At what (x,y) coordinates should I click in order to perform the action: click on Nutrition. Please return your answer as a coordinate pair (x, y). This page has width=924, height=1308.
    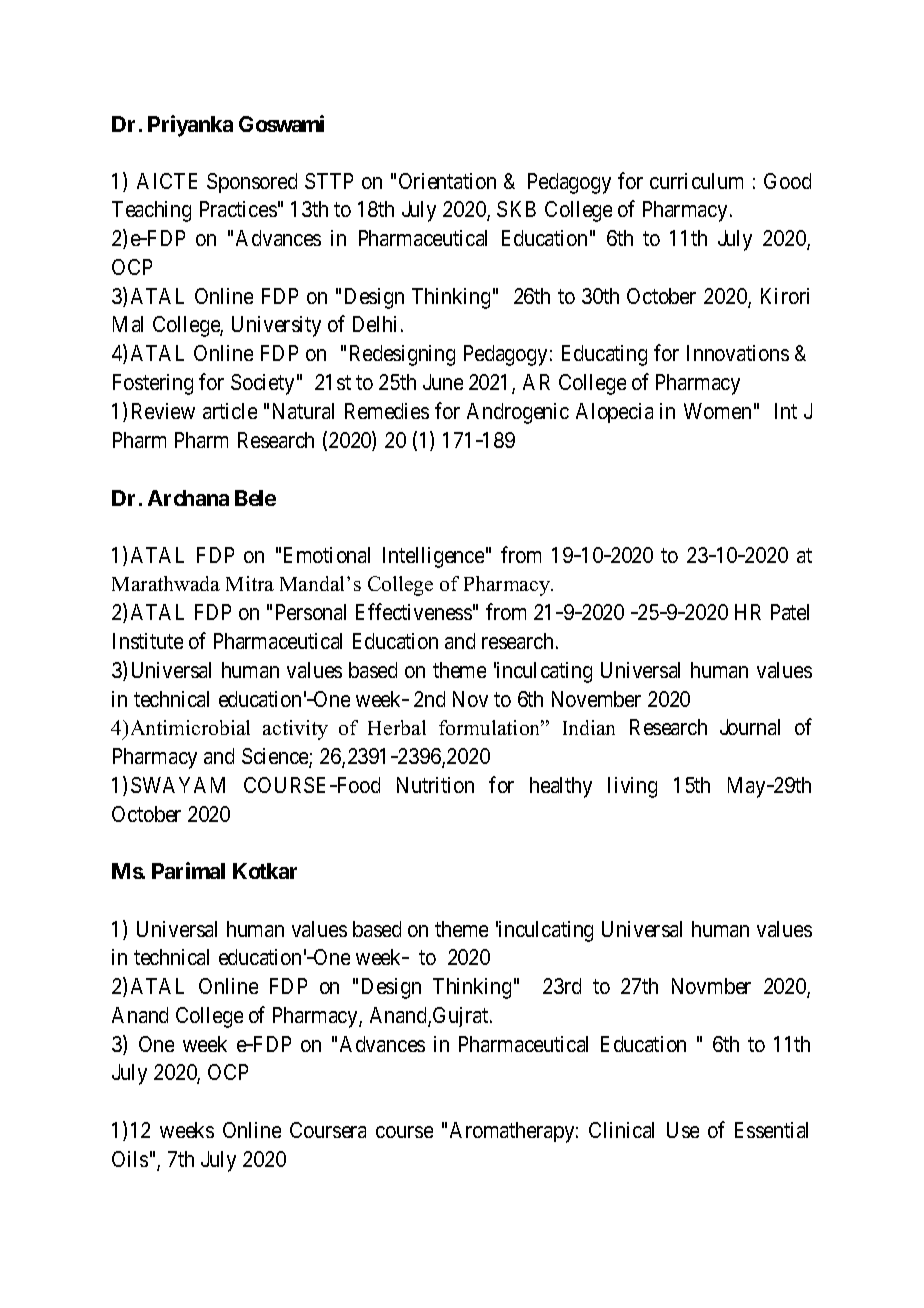
    Looking at the image, I should click on (435, 785).
